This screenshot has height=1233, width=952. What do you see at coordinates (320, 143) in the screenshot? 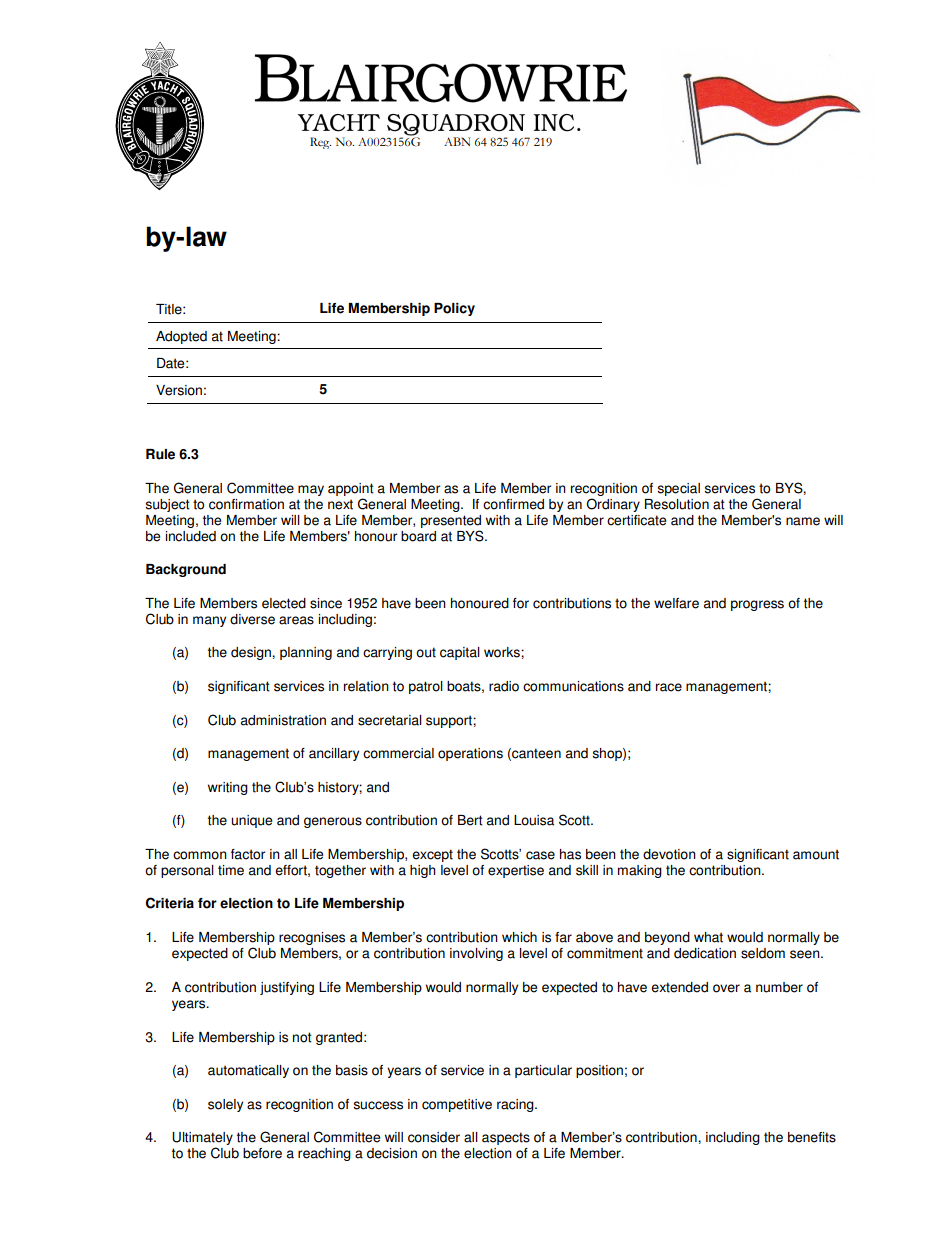
I see `Reg` at bounding box center [320, 143].
